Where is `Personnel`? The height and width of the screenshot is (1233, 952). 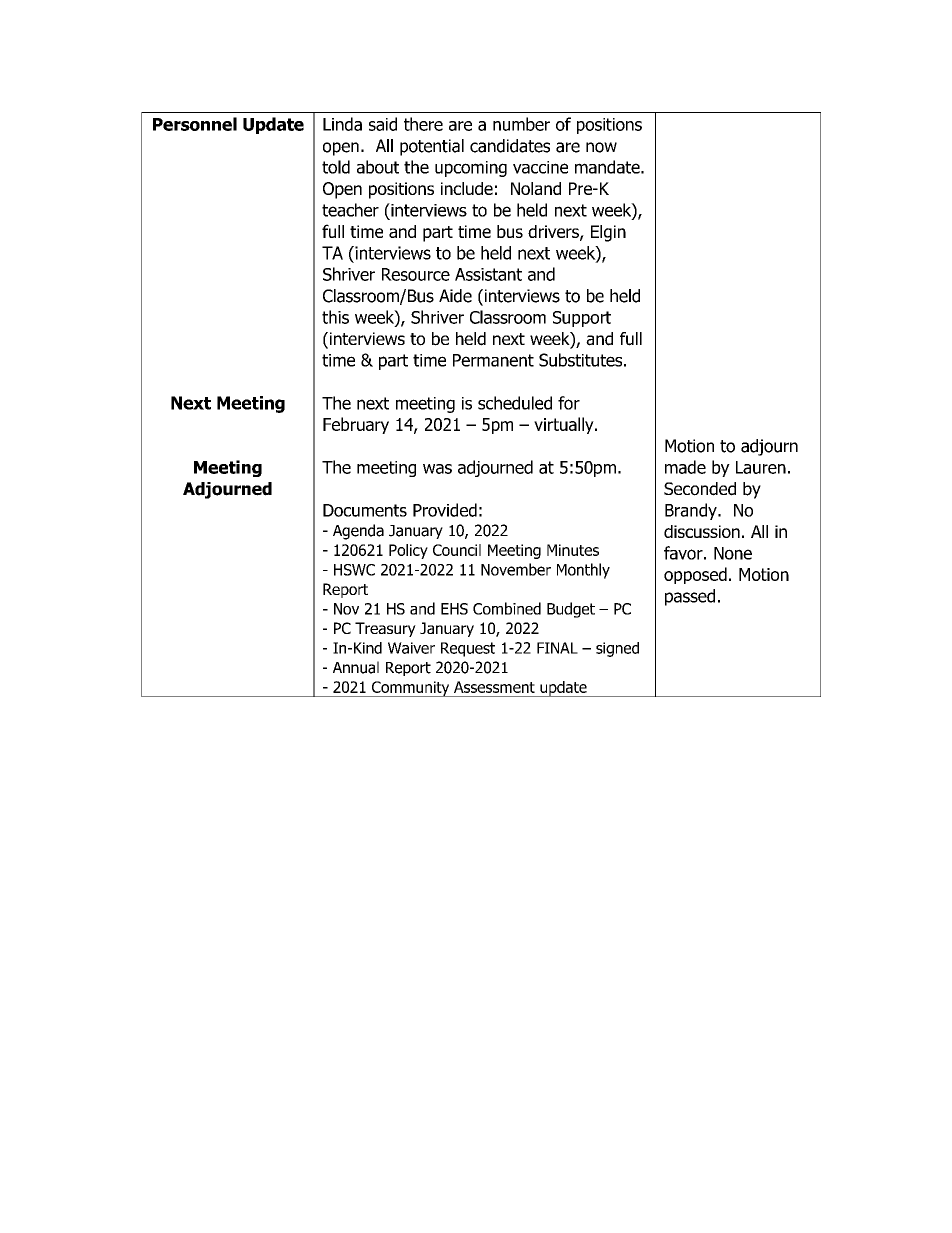
Personnel is located at coordinates (195, 124).
